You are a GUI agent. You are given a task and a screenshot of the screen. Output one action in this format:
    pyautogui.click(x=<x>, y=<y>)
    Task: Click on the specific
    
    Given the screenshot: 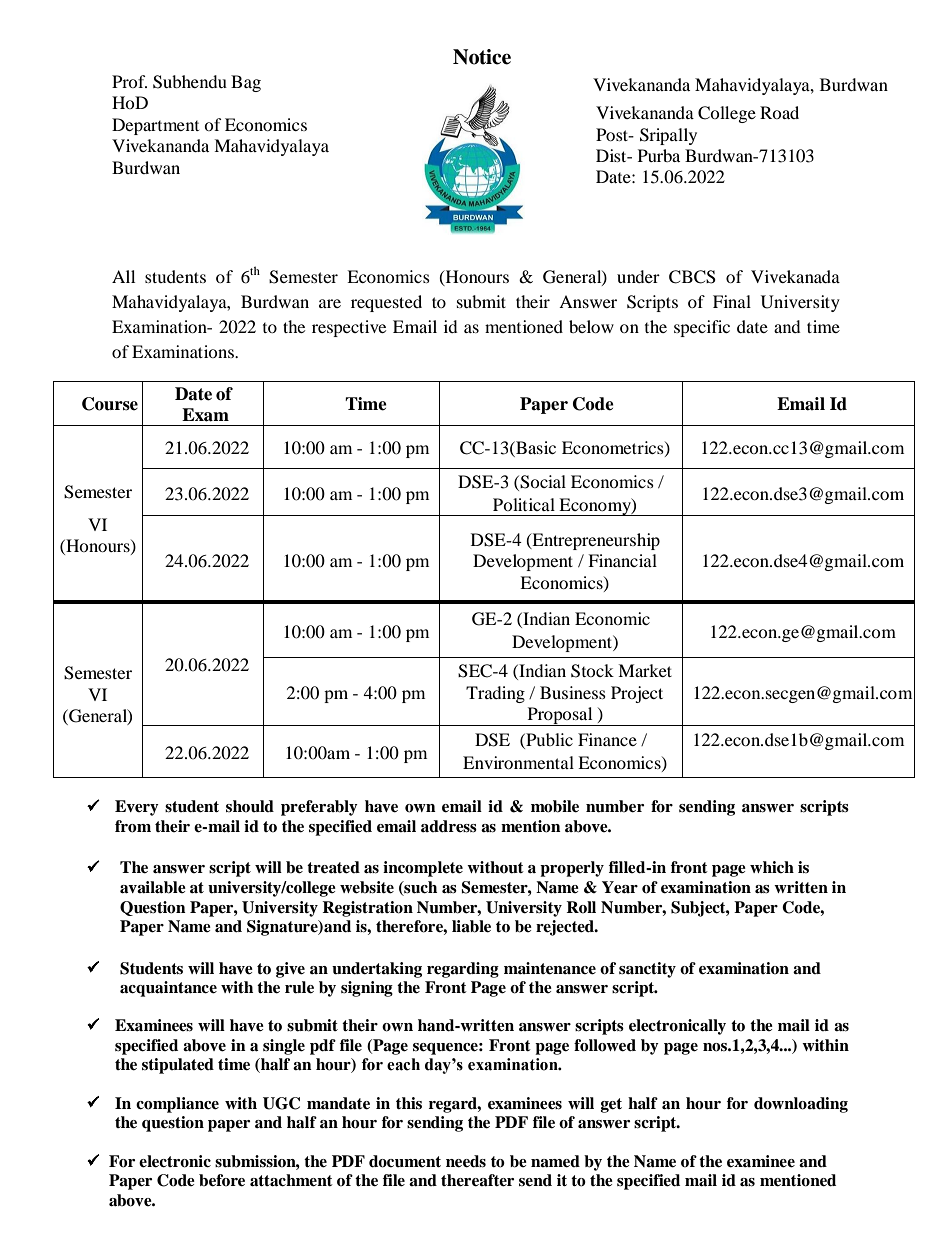 What is the action you would take?
    pyautogui.click(x=702, y=328)
